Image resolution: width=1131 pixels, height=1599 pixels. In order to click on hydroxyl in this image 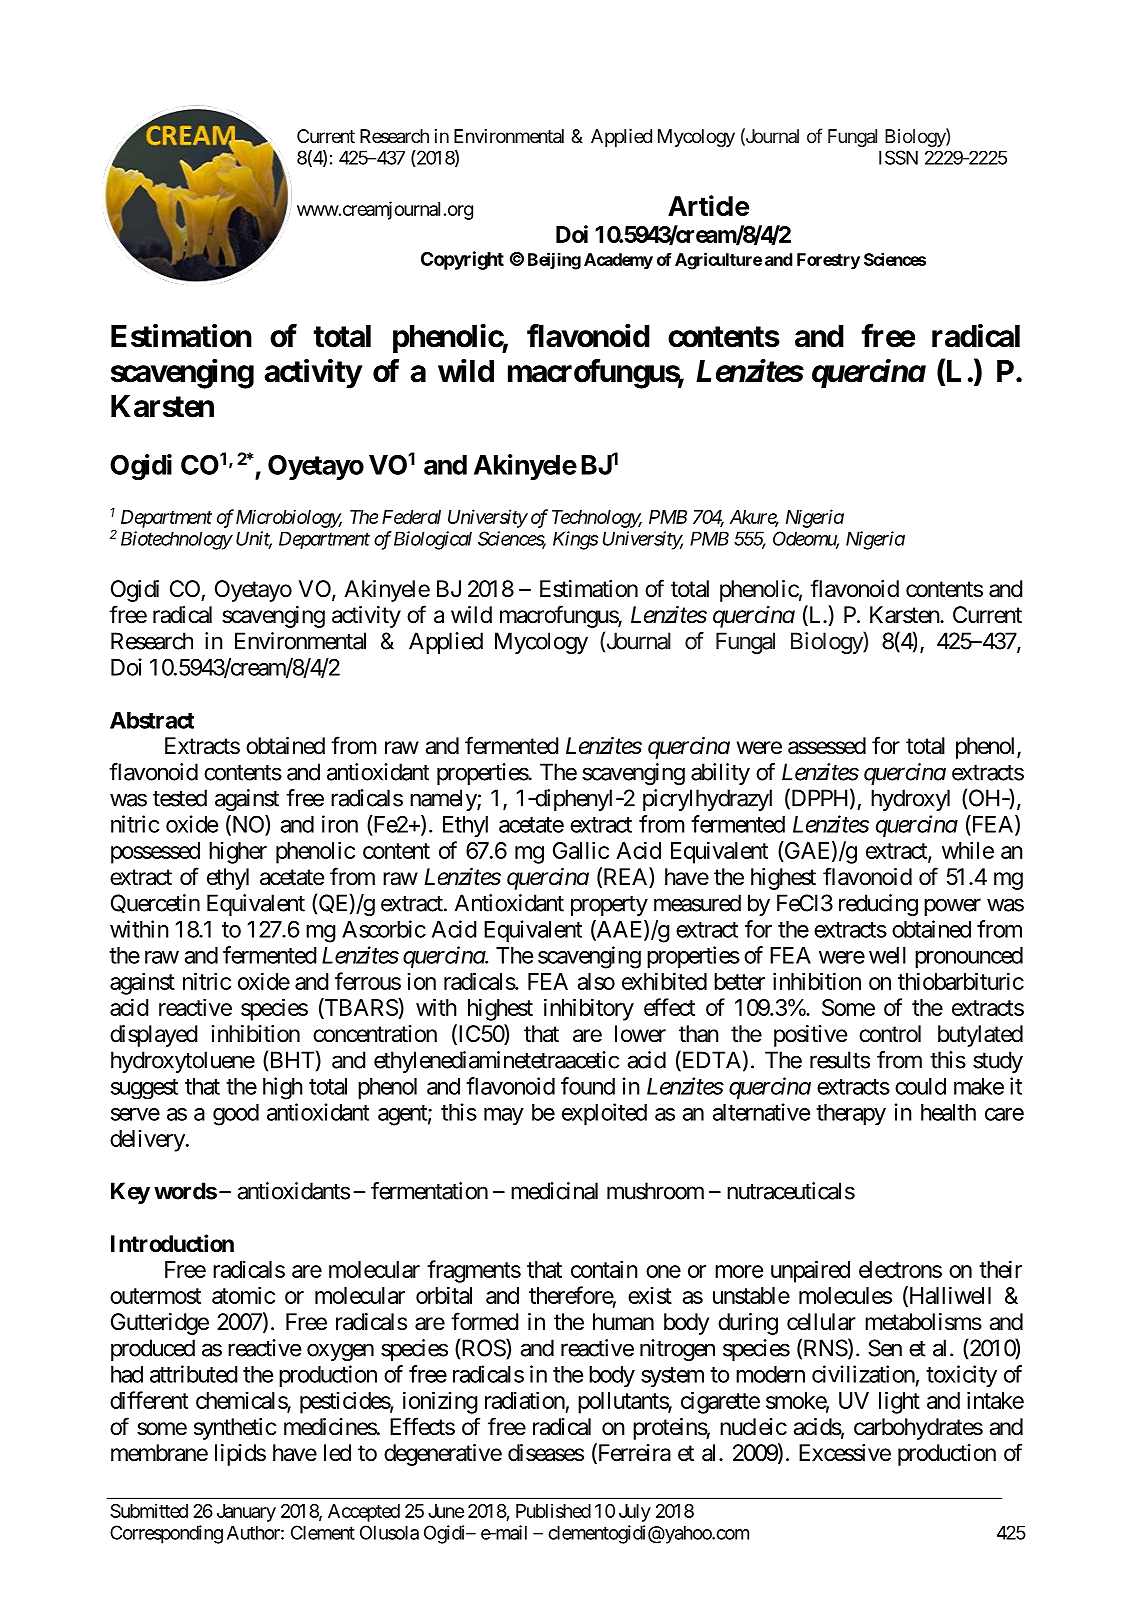, I will do `click(910, 800)`.
